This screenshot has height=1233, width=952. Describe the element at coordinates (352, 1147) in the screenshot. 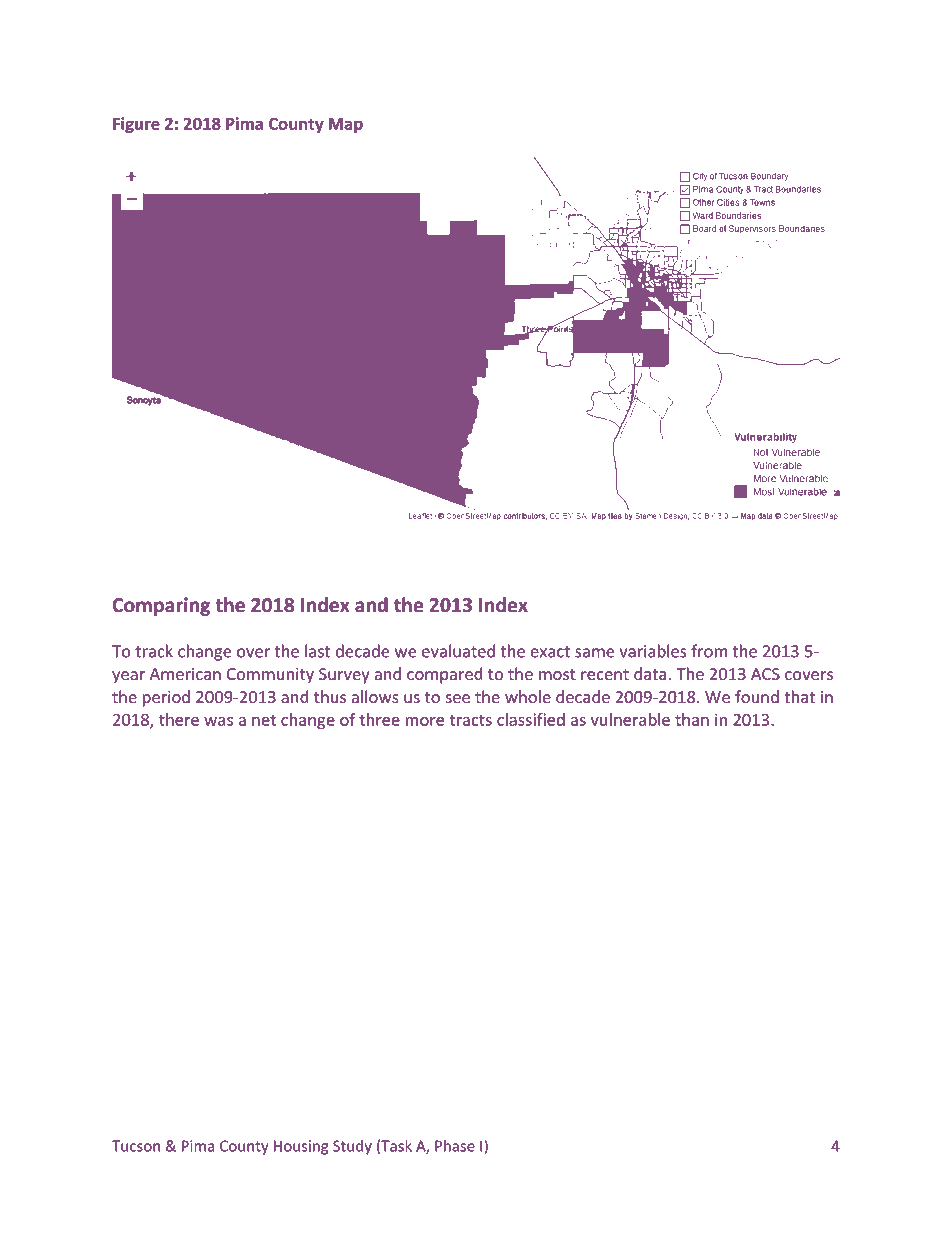

I see `Study` at that location.
